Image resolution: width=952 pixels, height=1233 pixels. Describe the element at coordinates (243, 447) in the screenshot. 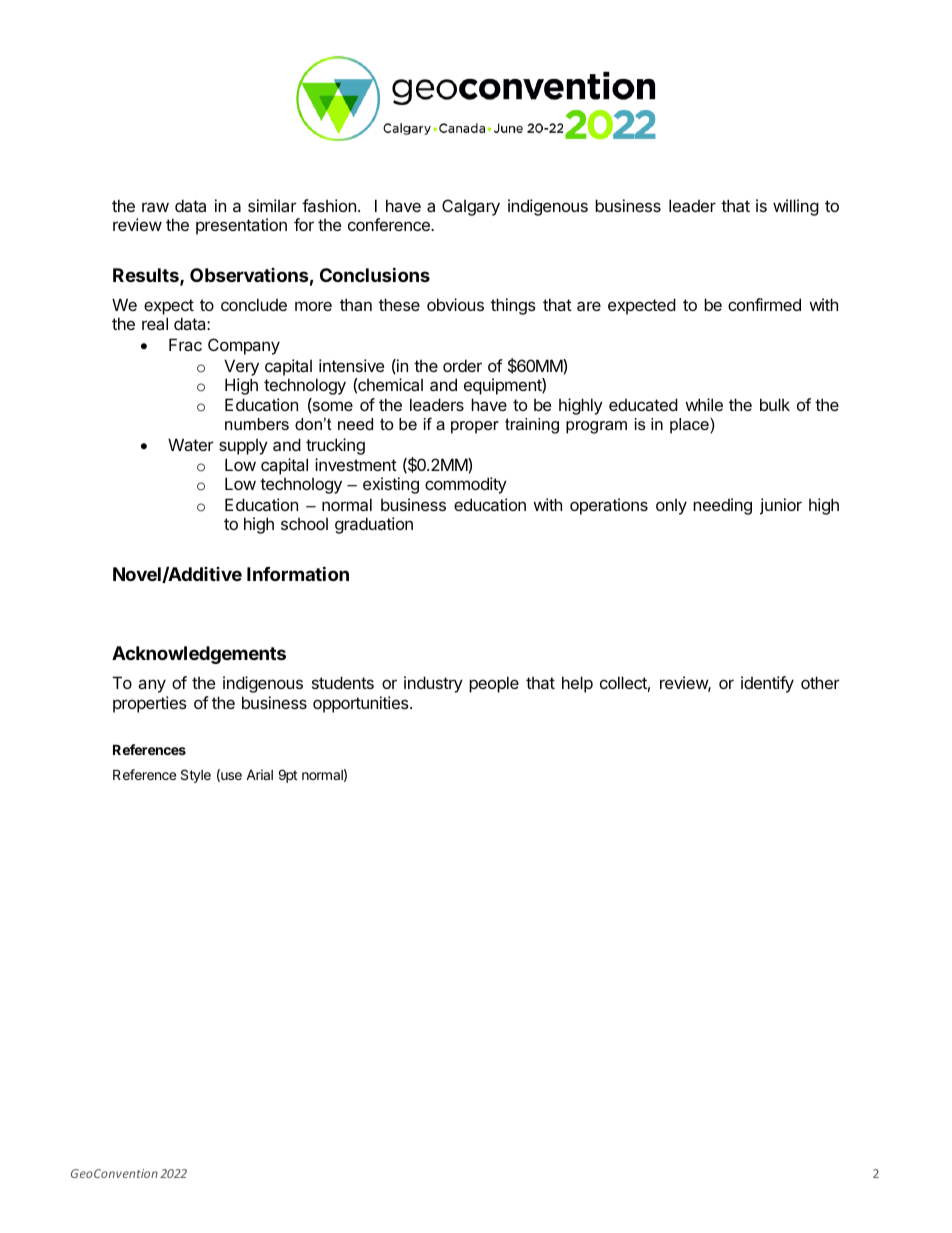

I see `supply` at that location.
